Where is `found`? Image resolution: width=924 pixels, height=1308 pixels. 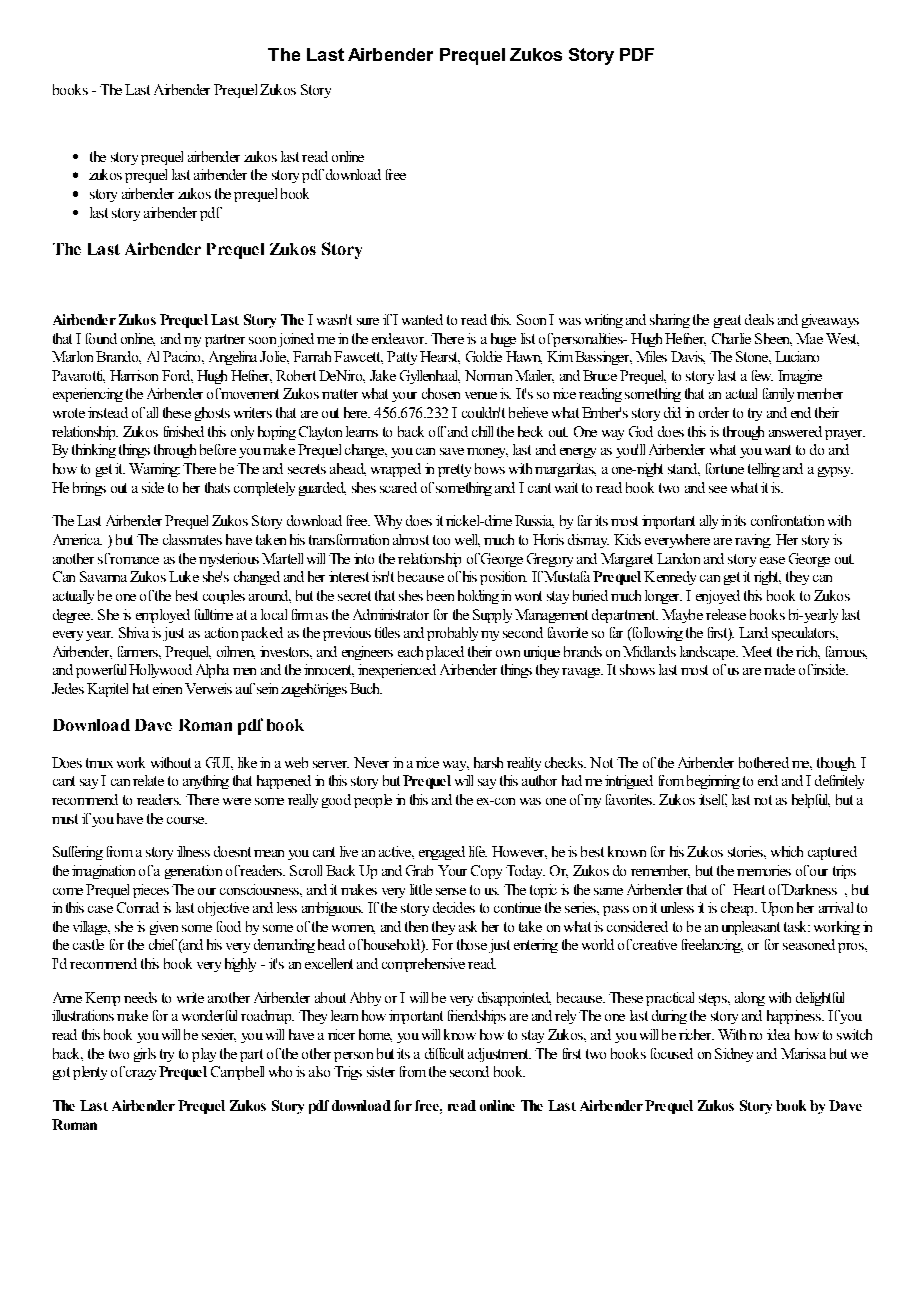 found is located at coordinates (101, 338).
